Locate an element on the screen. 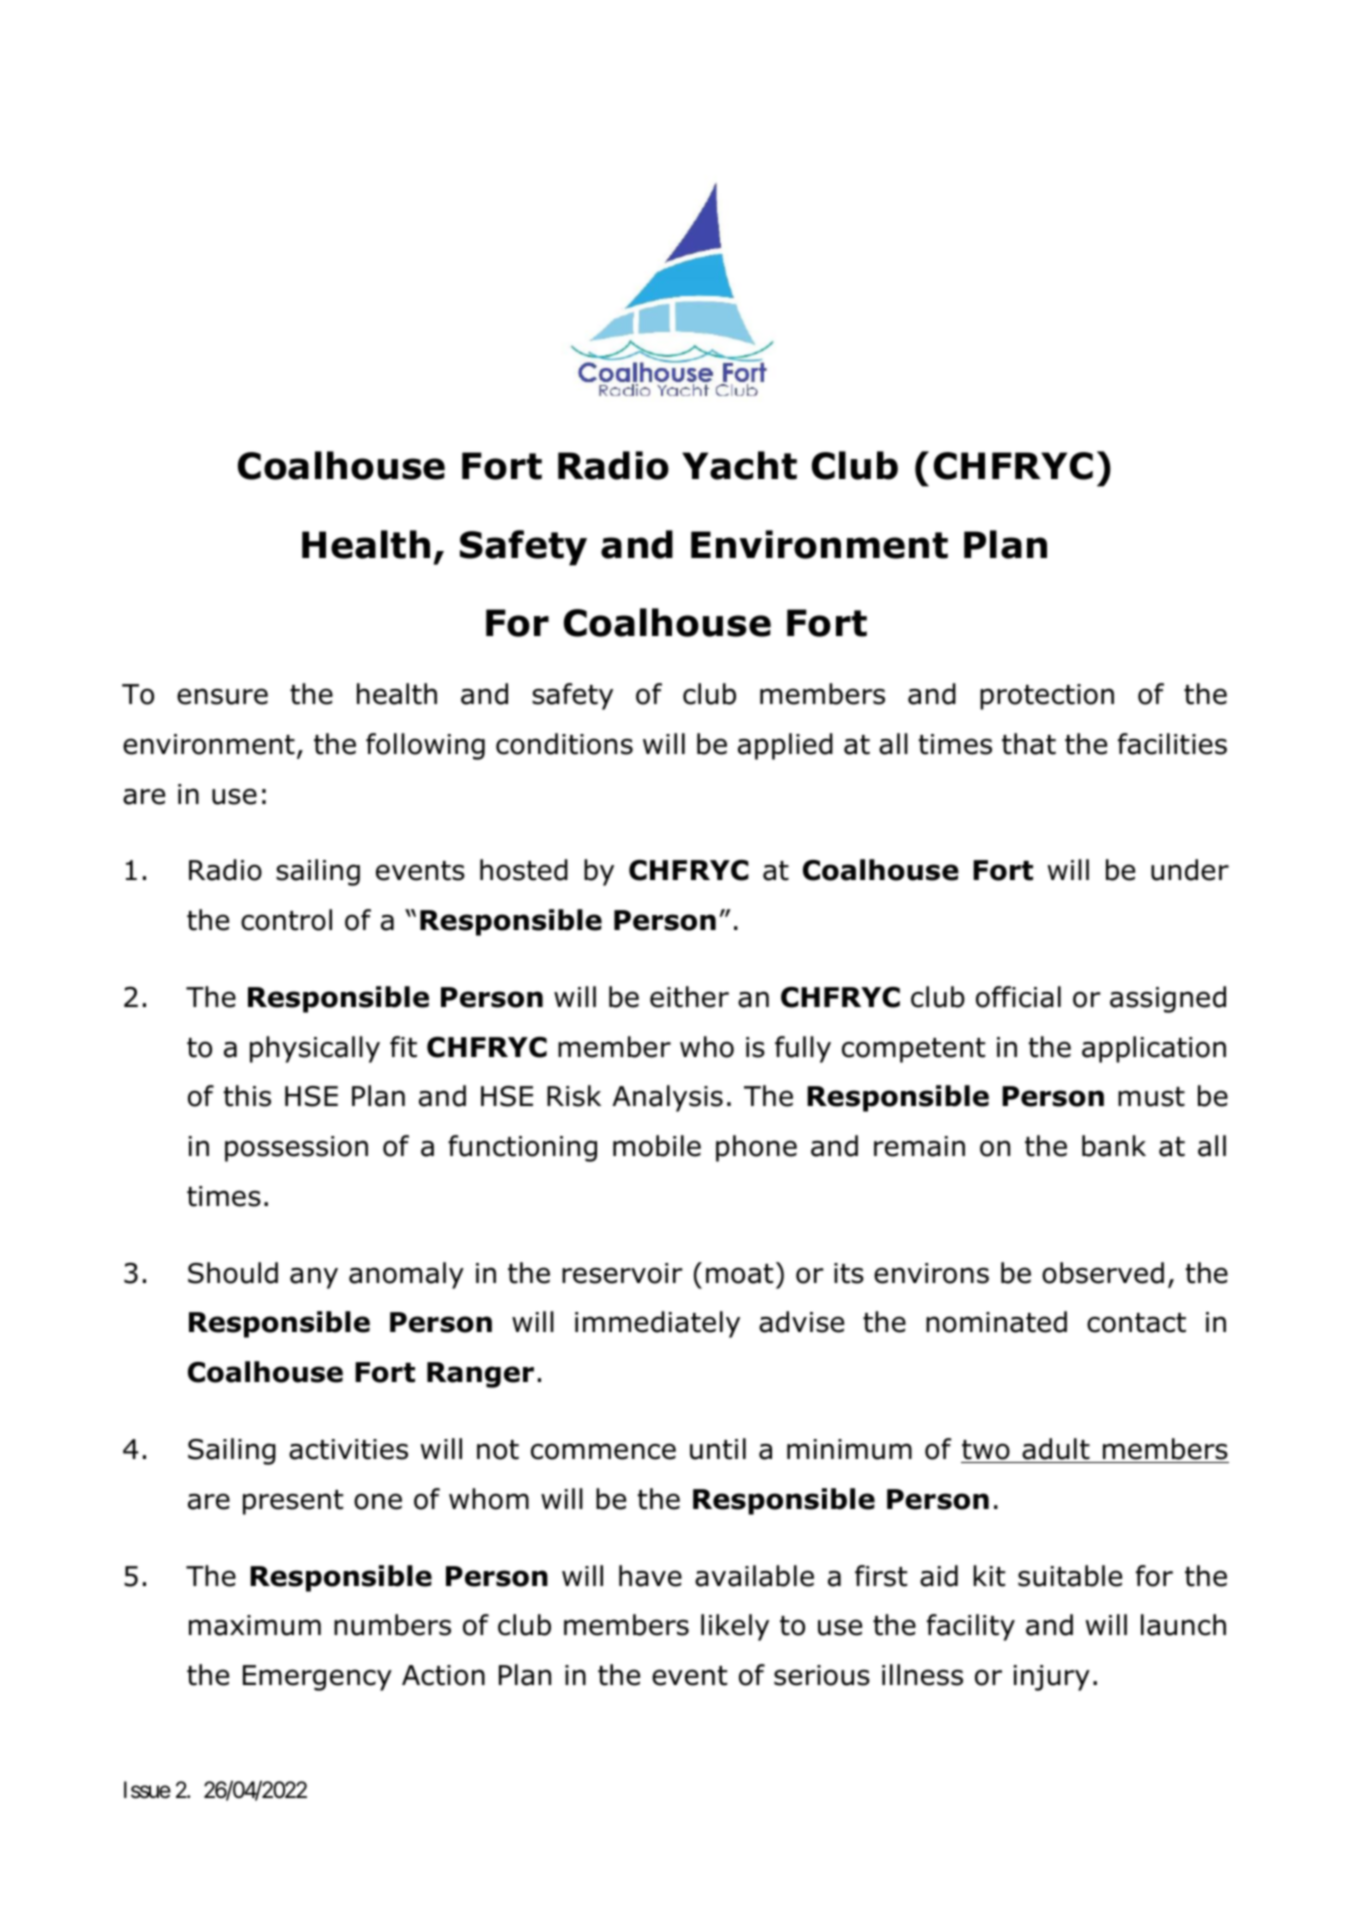  official is located at coordinates (1018, 997).
